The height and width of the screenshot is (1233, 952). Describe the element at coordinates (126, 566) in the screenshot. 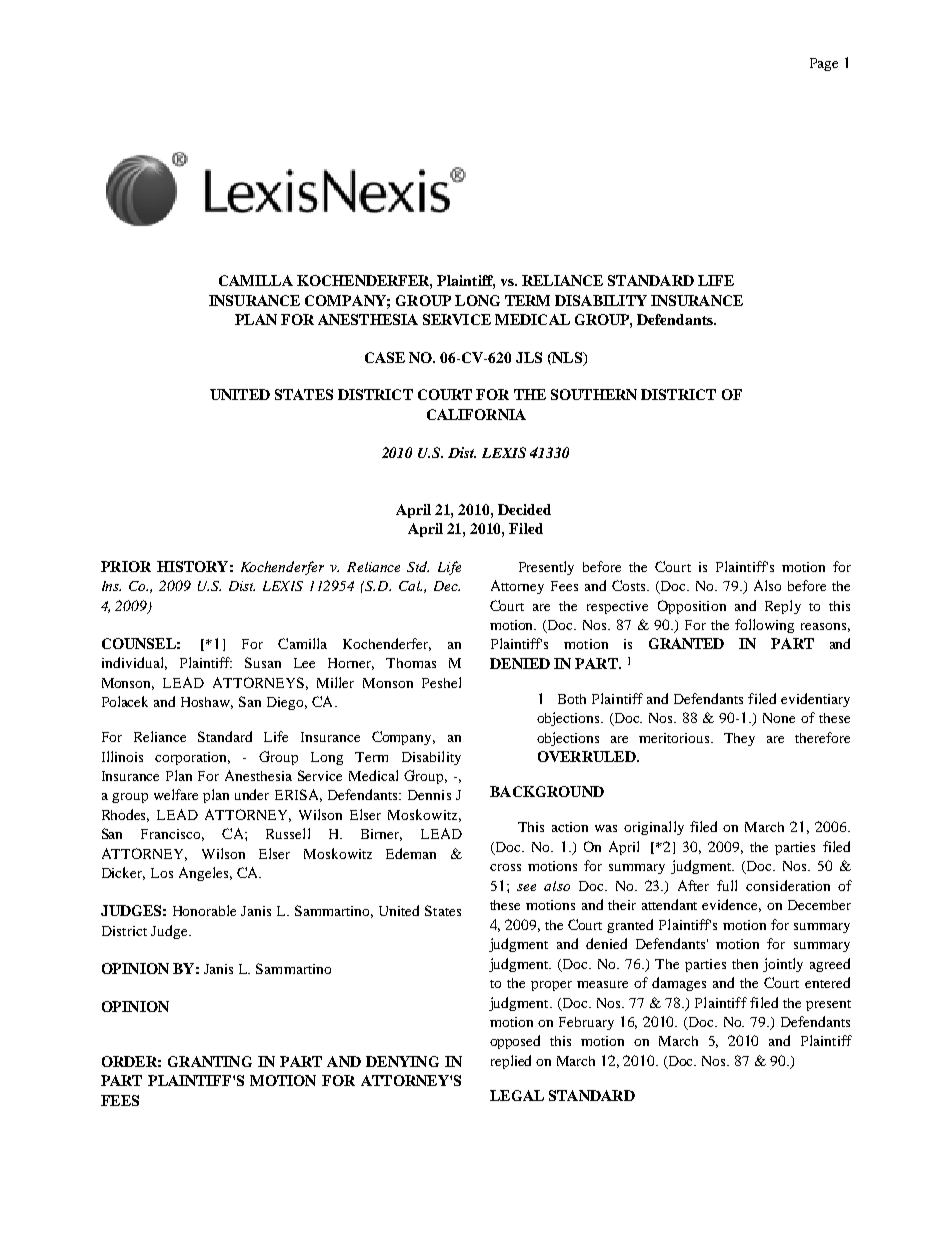

I see `PRIOR` at that location.
